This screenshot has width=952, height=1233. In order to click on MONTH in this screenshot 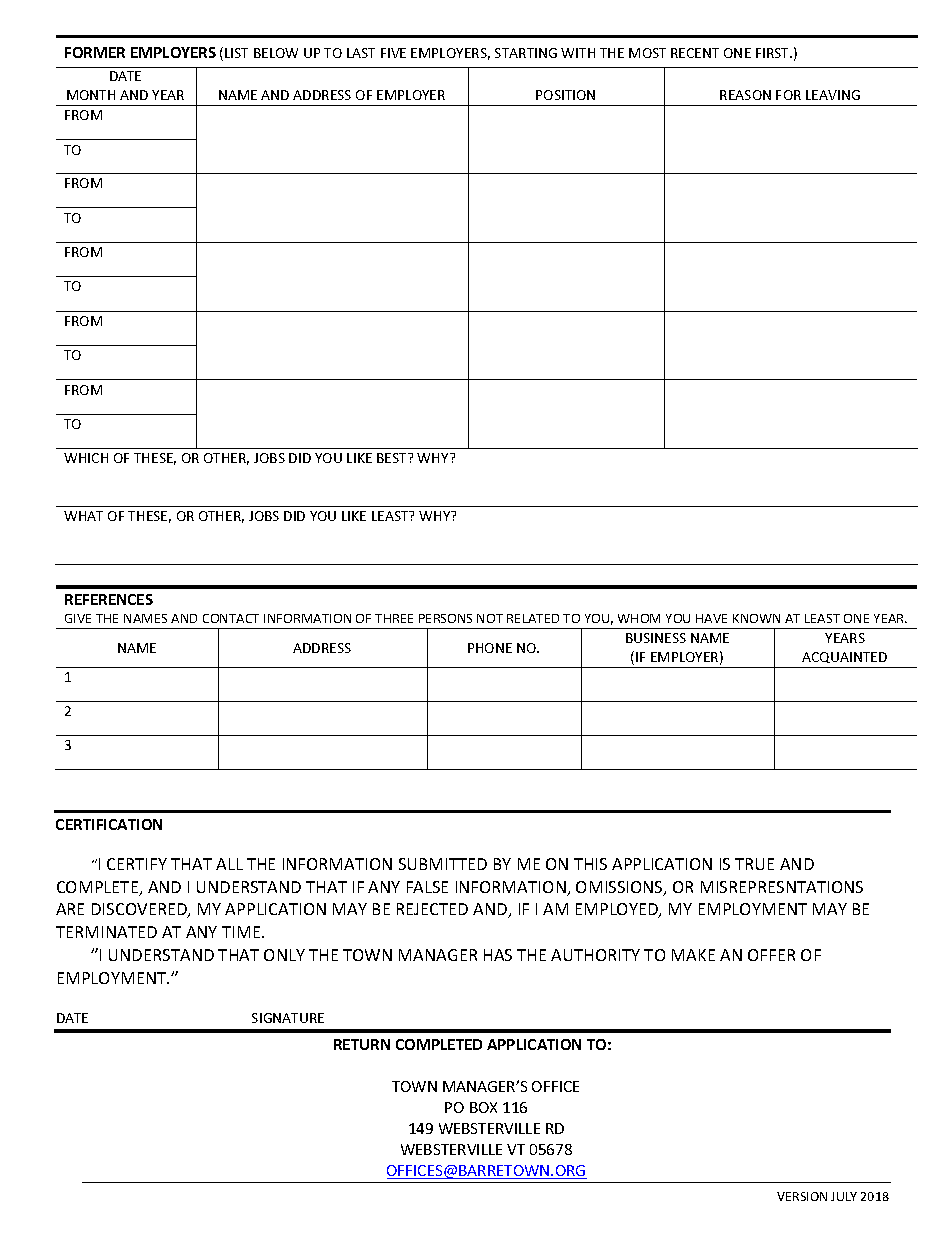, I will do `click(91, 95)`.
